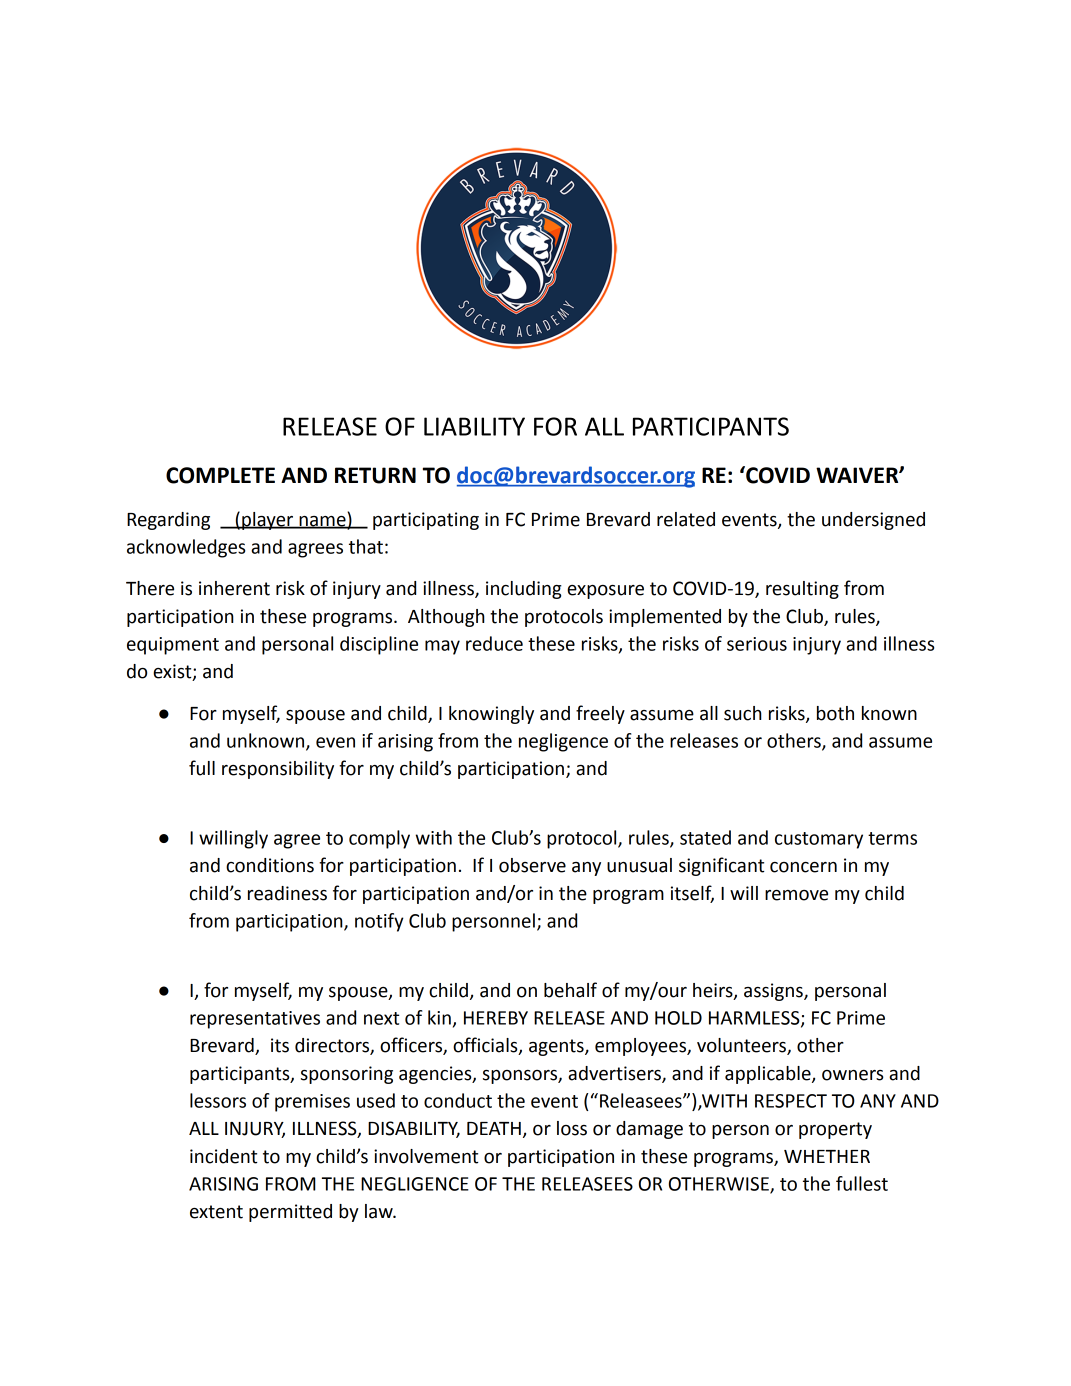 The height and width of the screenshot is (1386, 1071). I want to click on observe, so click(532, 865).
